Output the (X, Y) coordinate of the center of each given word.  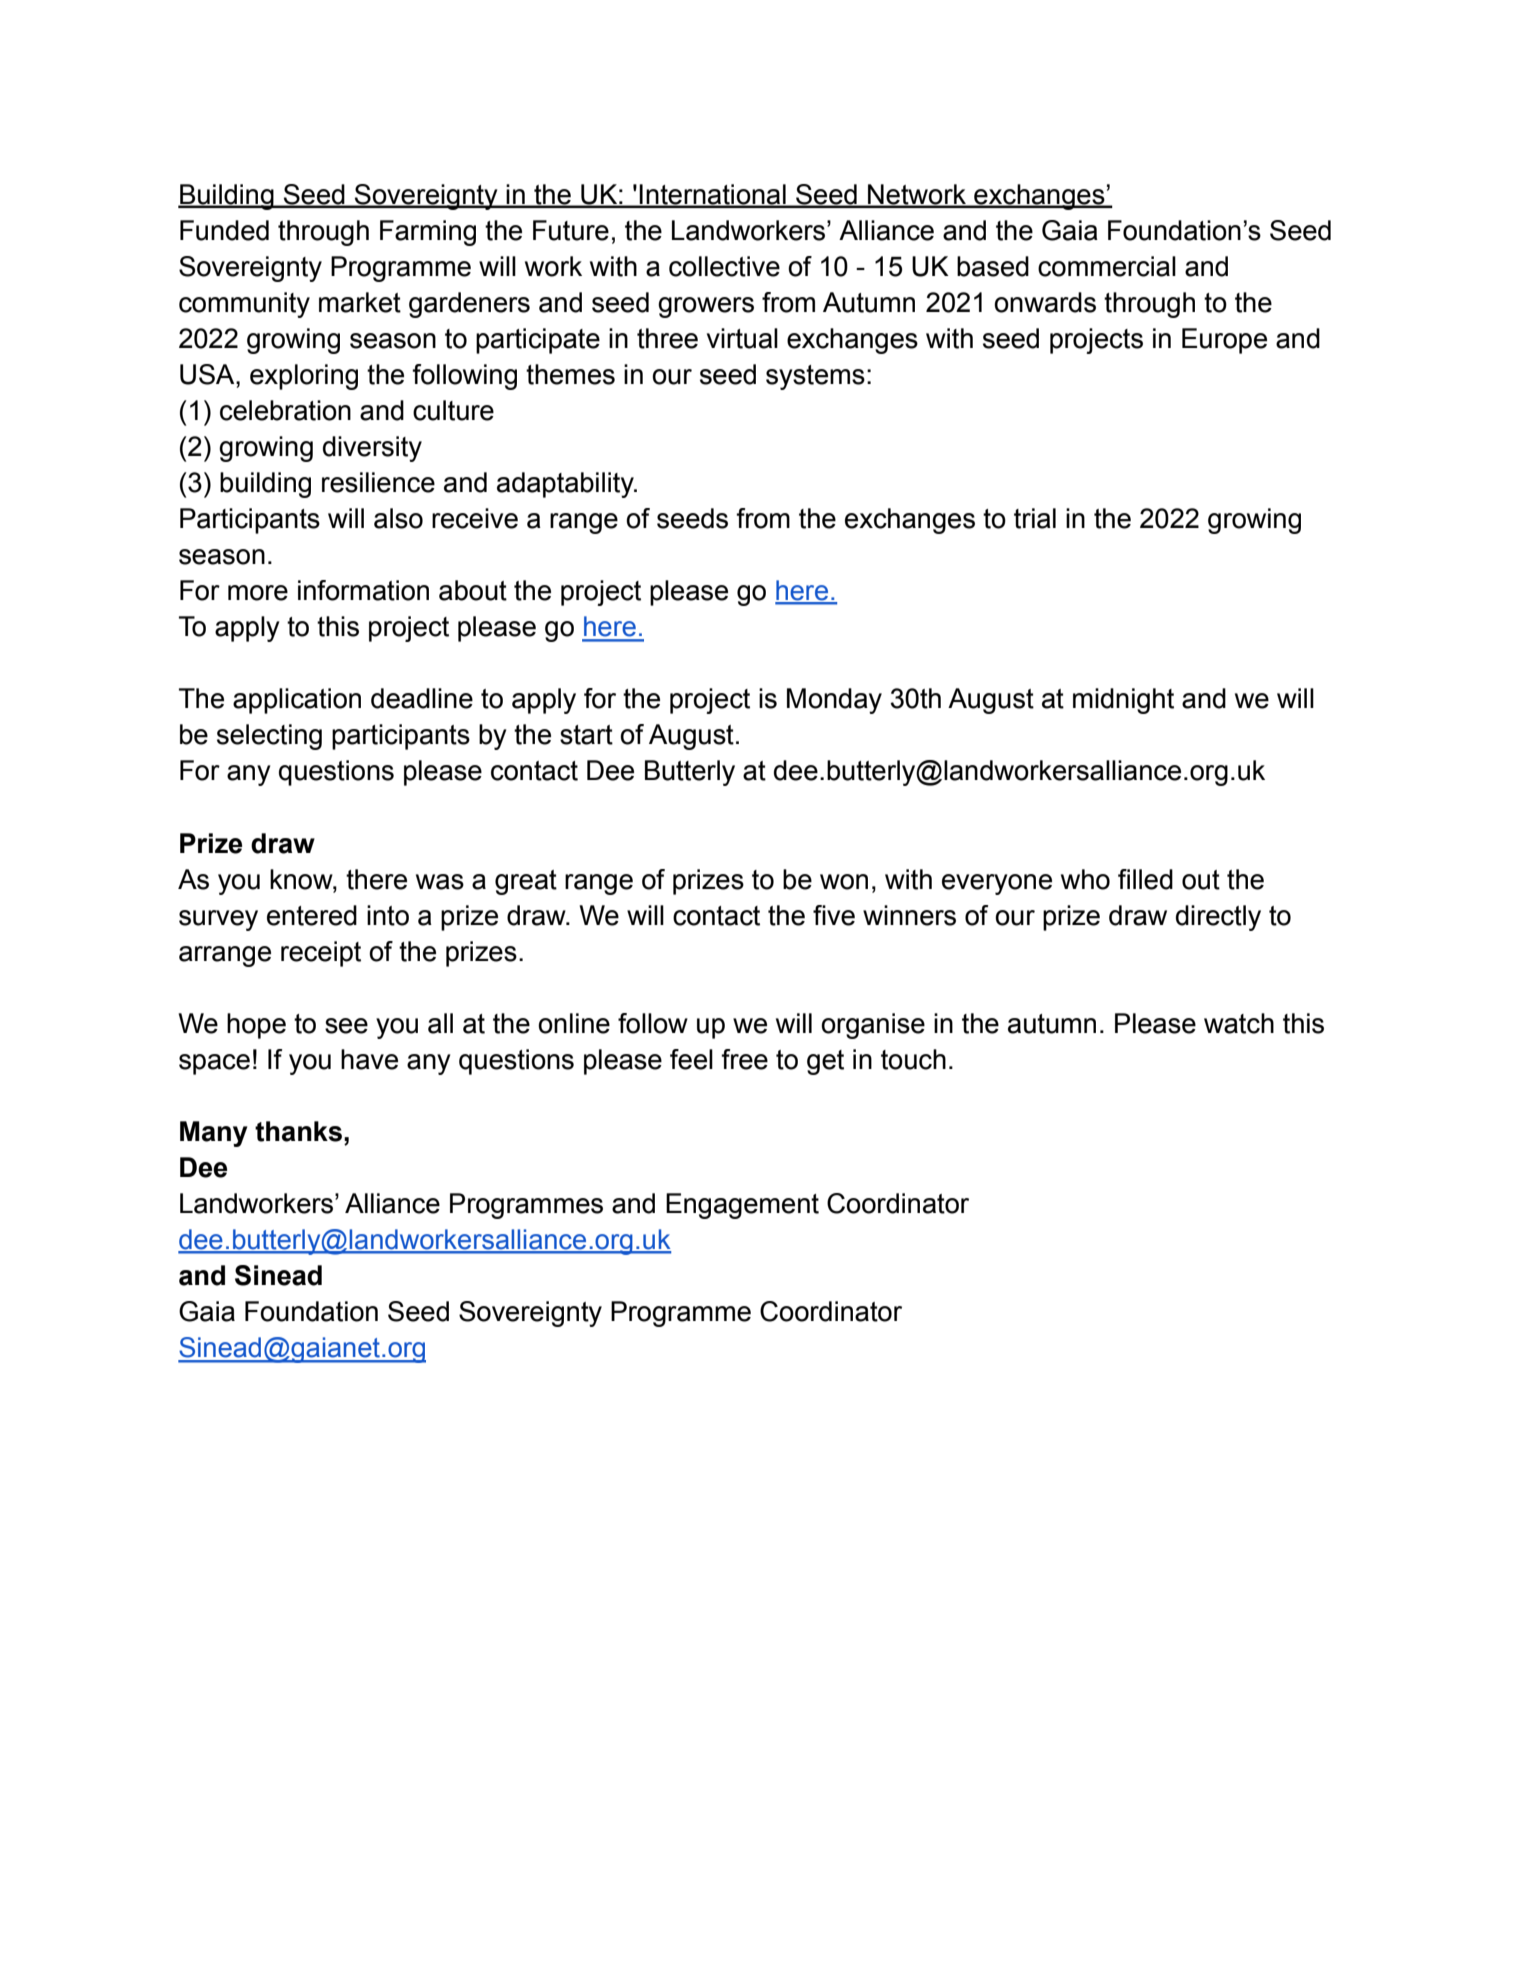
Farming (428, 233)
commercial (1107, 266)
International (713, 195)
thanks (298, 1131)
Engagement (742, 1206)
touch (913, 1059)
